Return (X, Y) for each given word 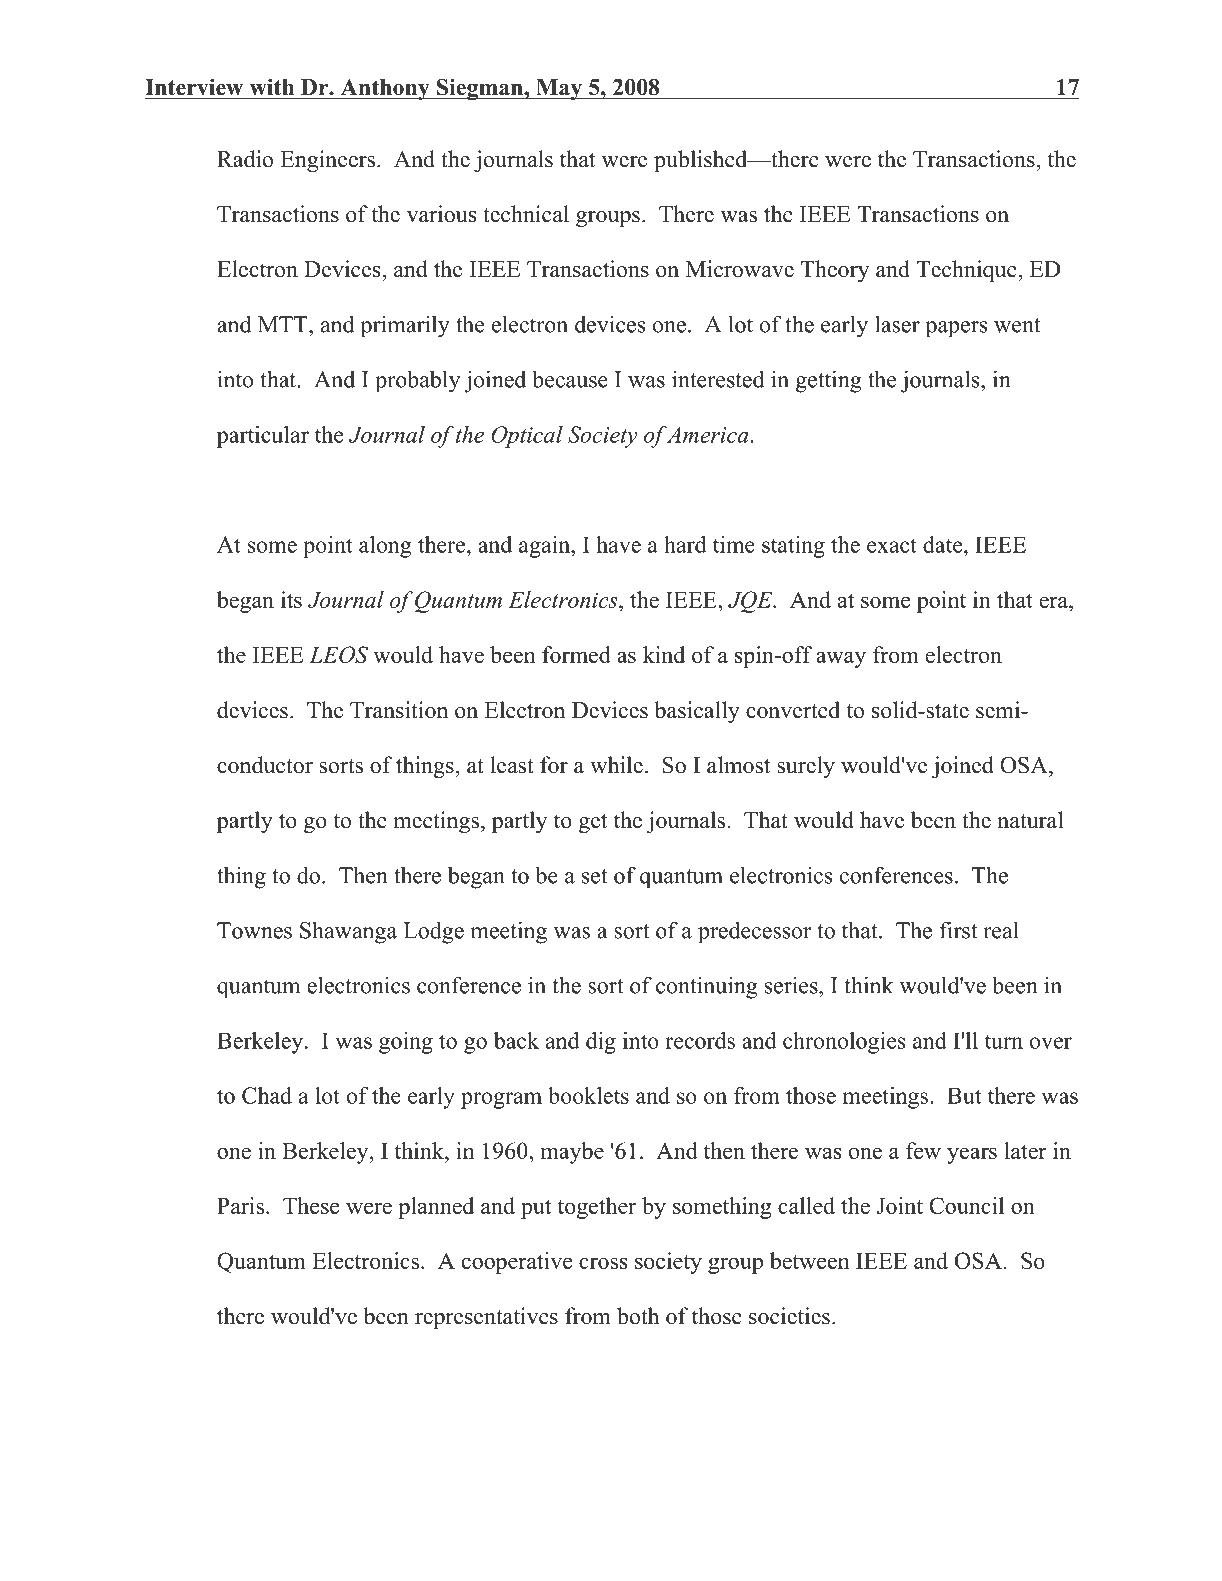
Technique (967, 271)
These (311, 1205)
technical (526, 214)
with (272, 87)
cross (603, 1263)
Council (966, 1205)
